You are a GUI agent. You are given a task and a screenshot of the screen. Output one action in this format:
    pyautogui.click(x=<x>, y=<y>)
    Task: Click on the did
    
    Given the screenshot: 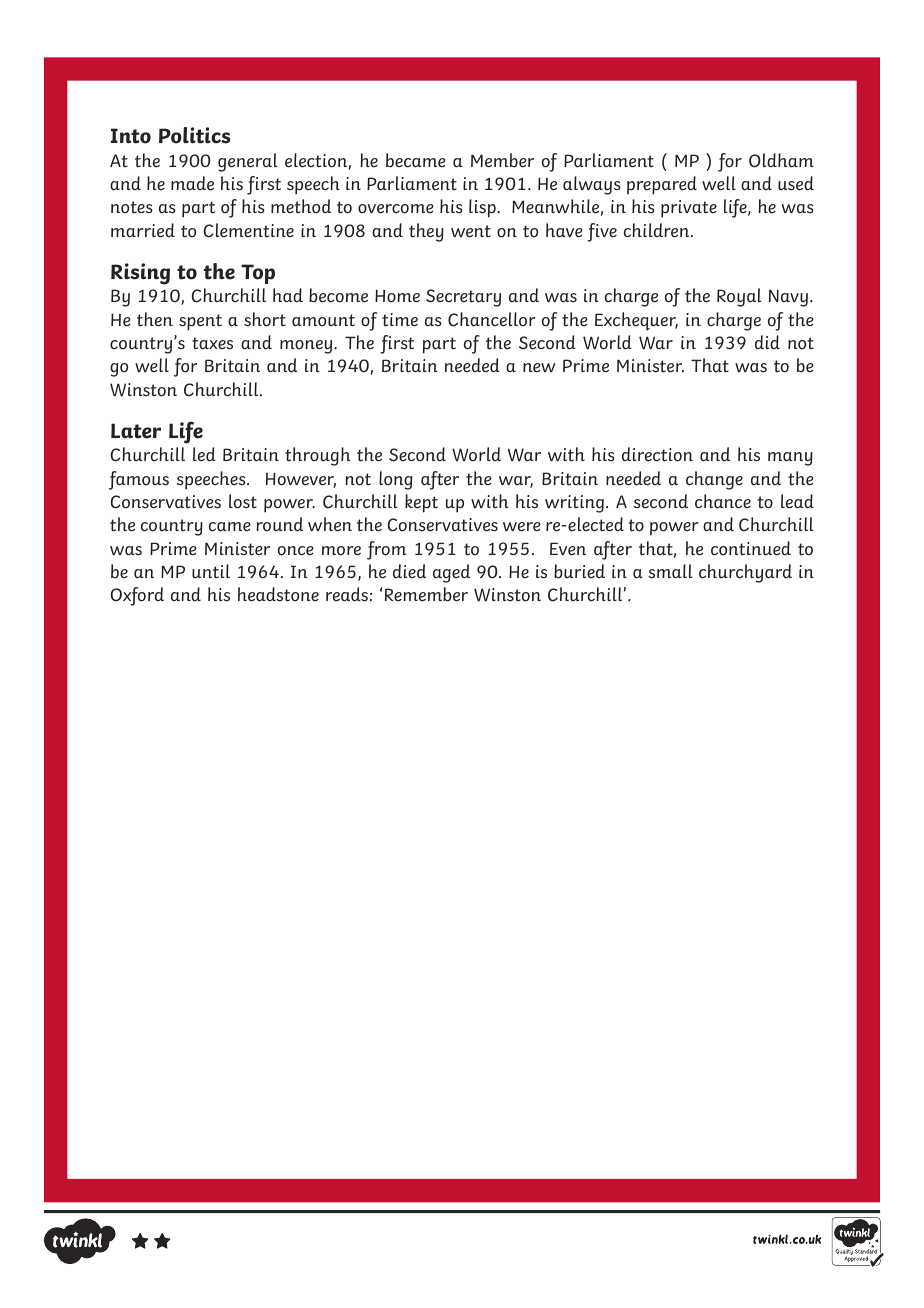 What is the action you would take?
    pyautogui.click(x=767, y=342)
